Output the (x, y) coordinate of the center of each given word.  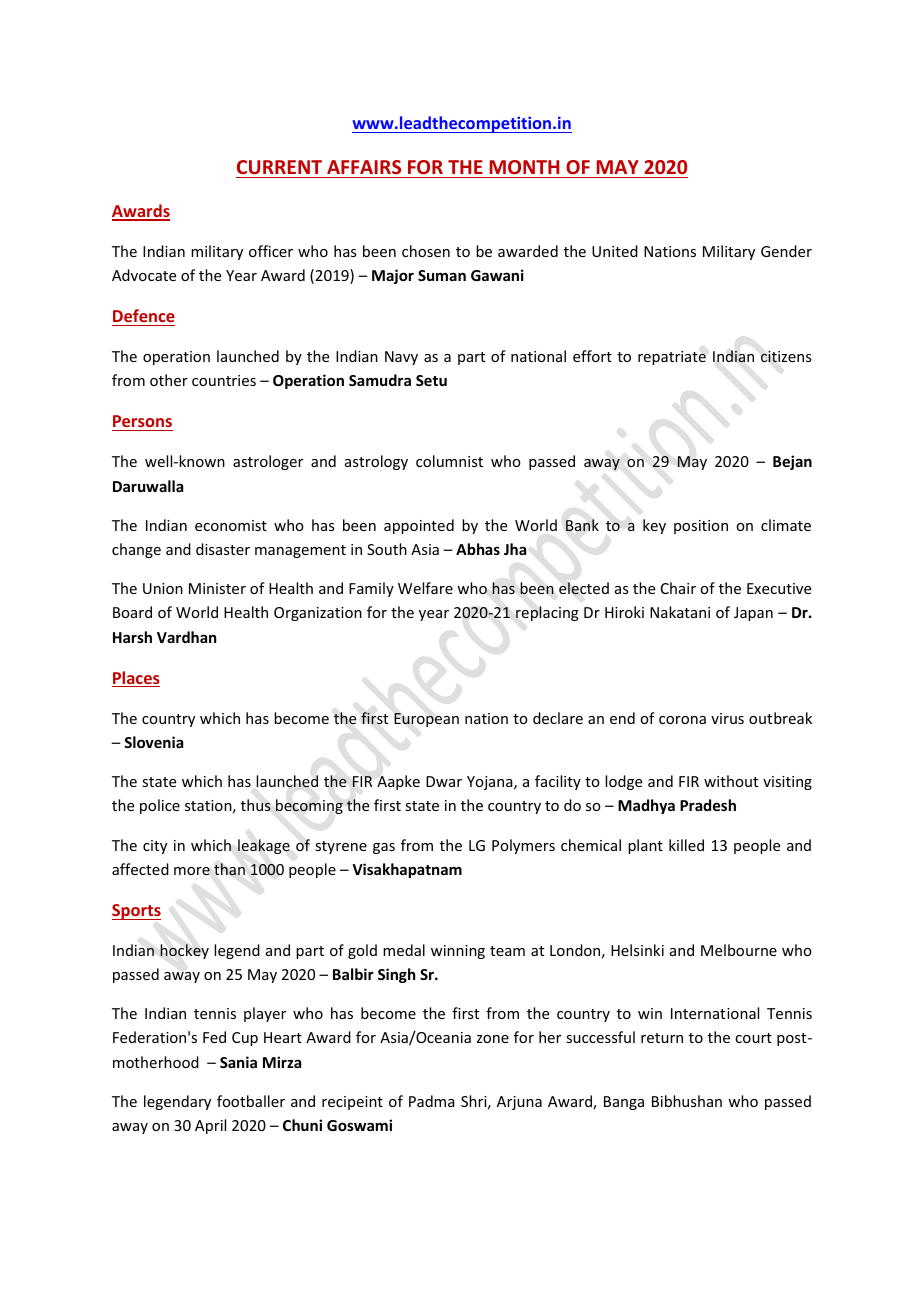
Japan (753, 614)
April (210, 1126)
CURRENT (279, 167)
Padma (432, 1101)
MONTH (524, 167)
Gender (786, 251)
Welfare (425, 588)
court (753, 1038)
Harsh (132, 637)
